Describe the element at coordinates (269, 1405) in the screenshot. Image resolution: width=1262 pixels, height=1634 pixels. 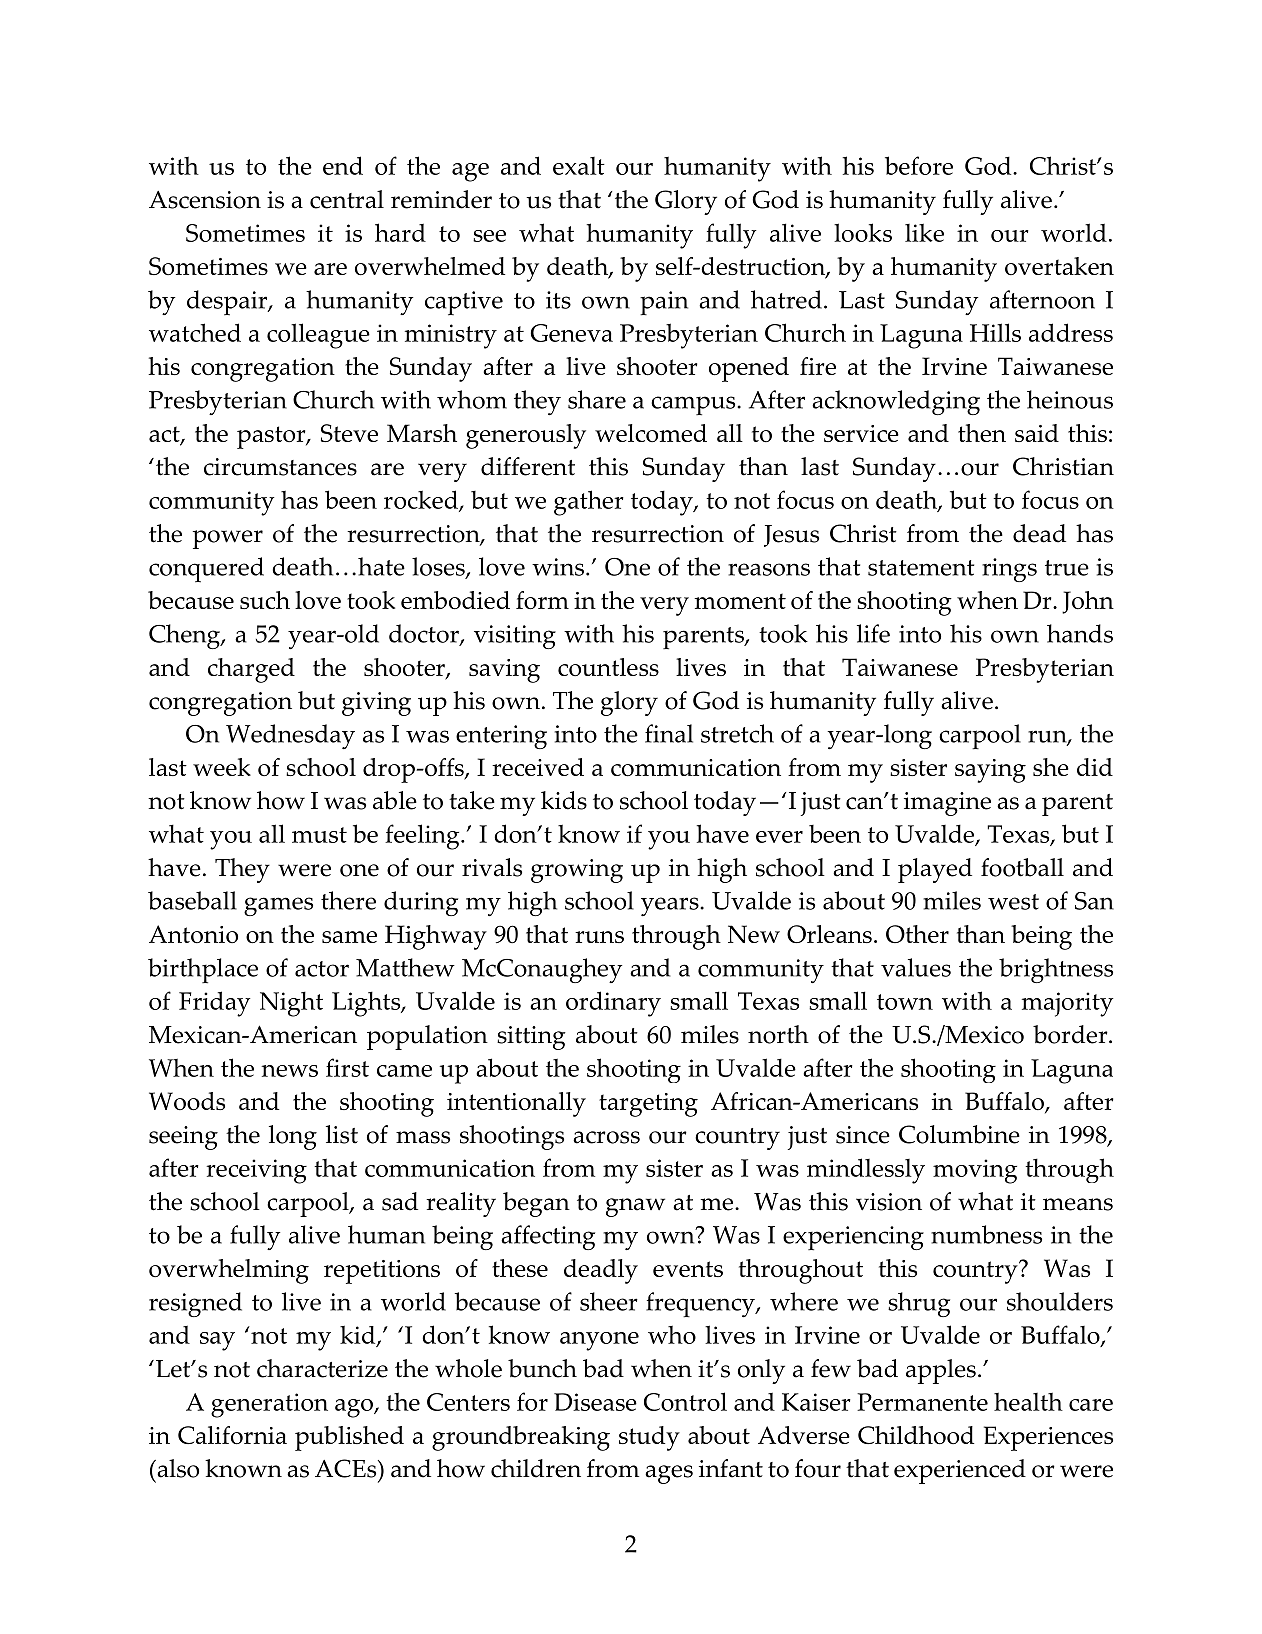
I see `generation` at that location.
